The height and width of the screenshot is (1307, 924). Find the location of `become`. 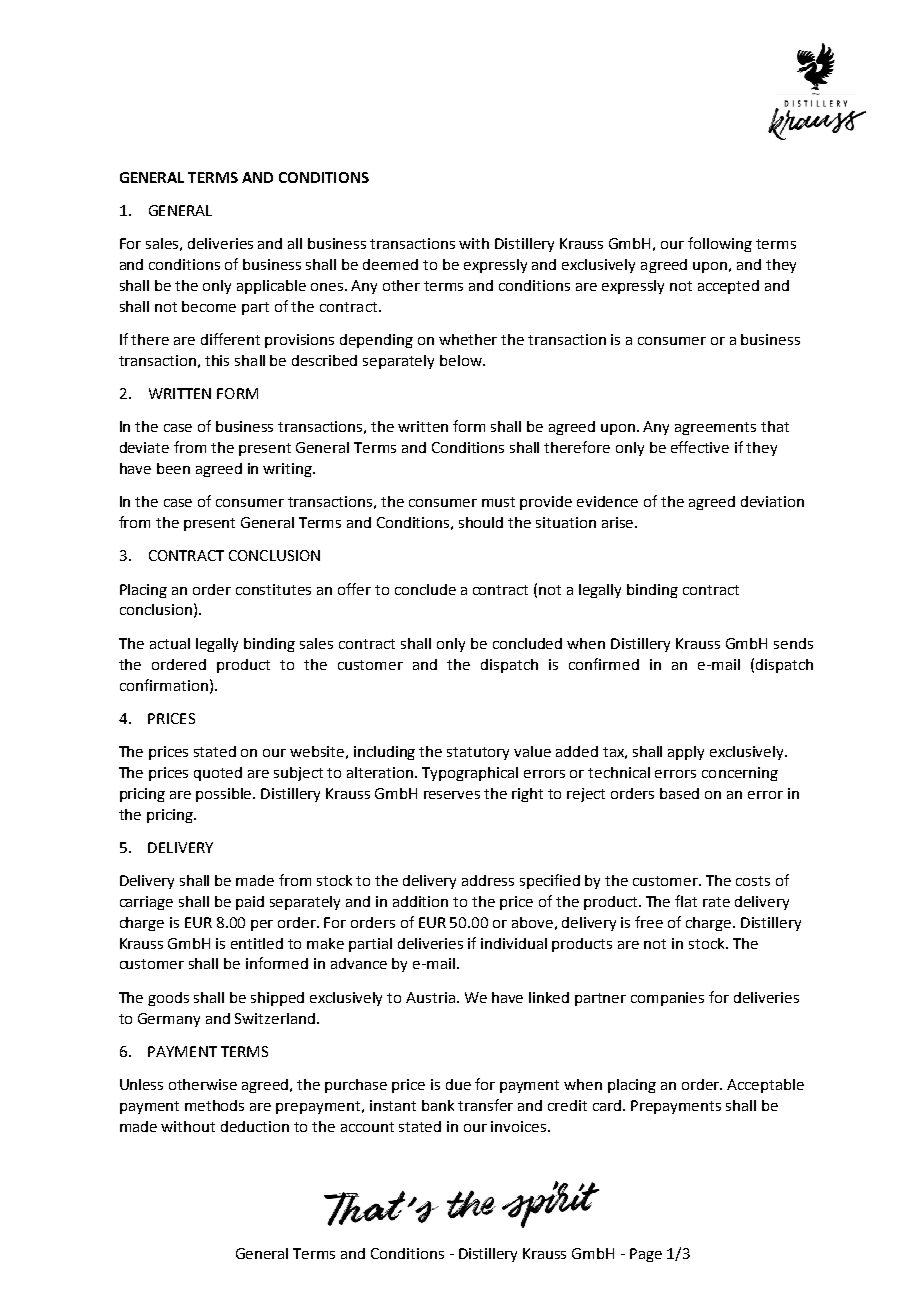

become is located at coordinates (209, 306).
